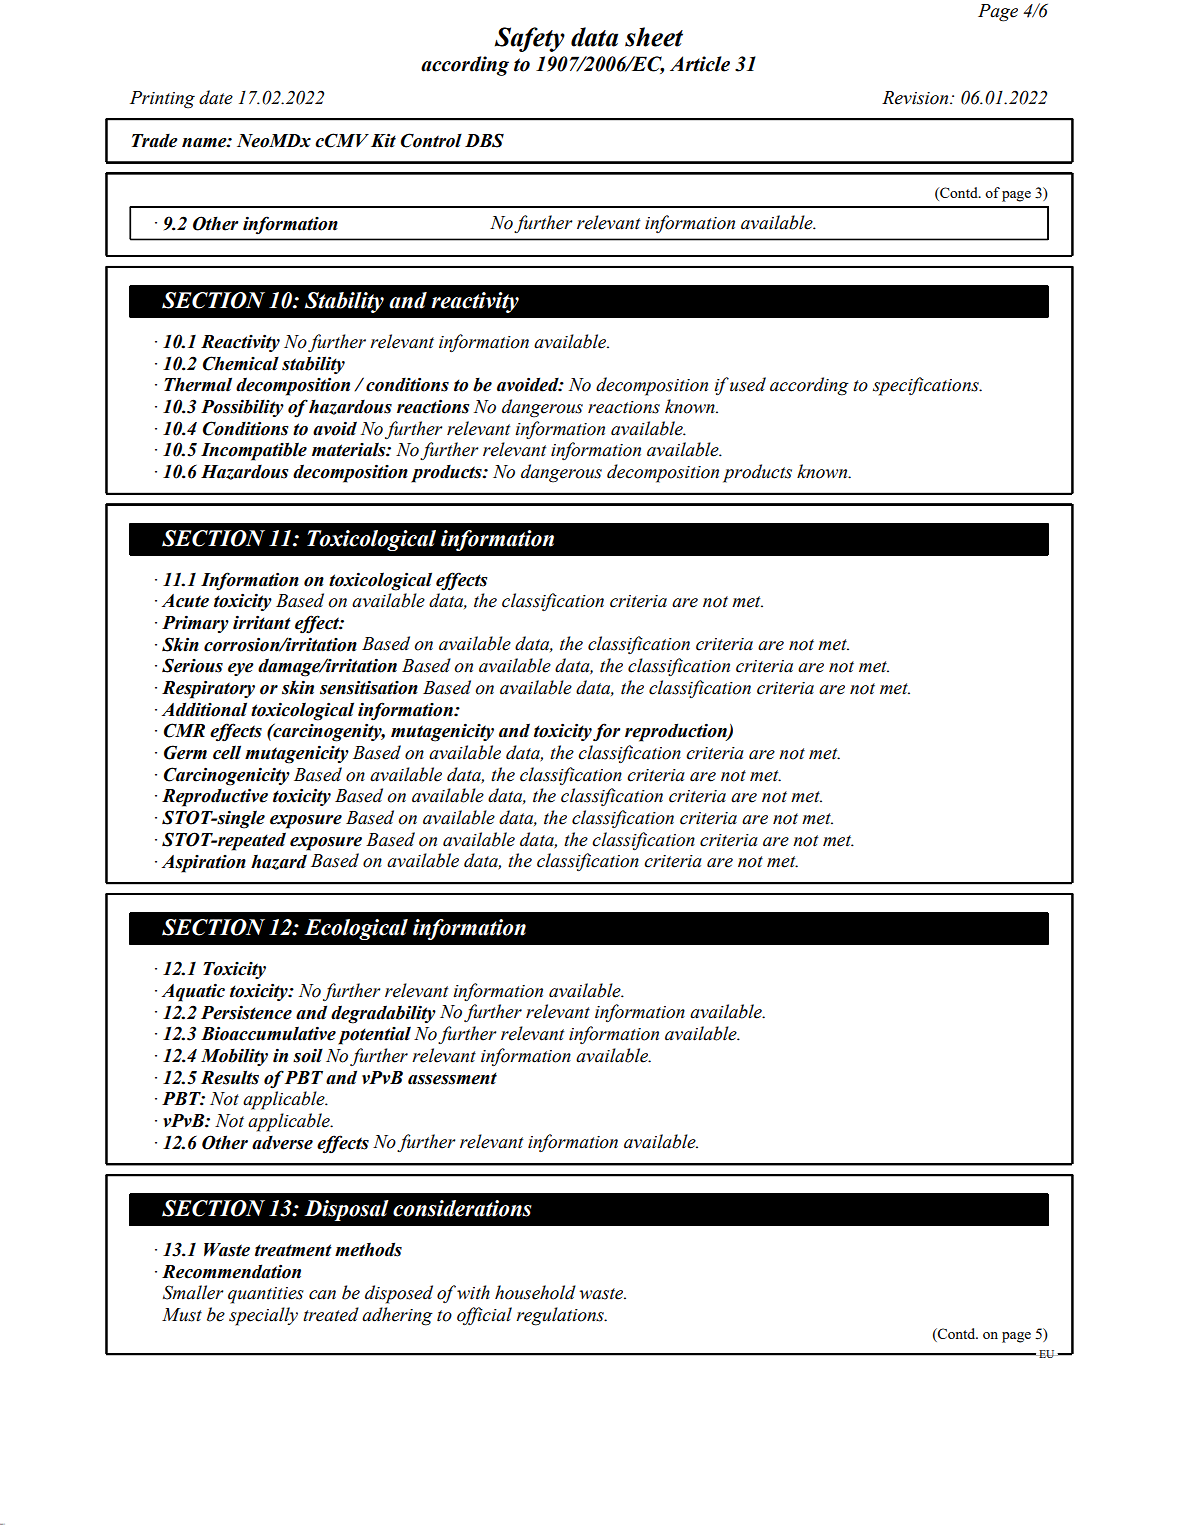  What do you see at coordinates (216, 97) in the screenshot?
I see `date` at bounding box center [216, 97].
